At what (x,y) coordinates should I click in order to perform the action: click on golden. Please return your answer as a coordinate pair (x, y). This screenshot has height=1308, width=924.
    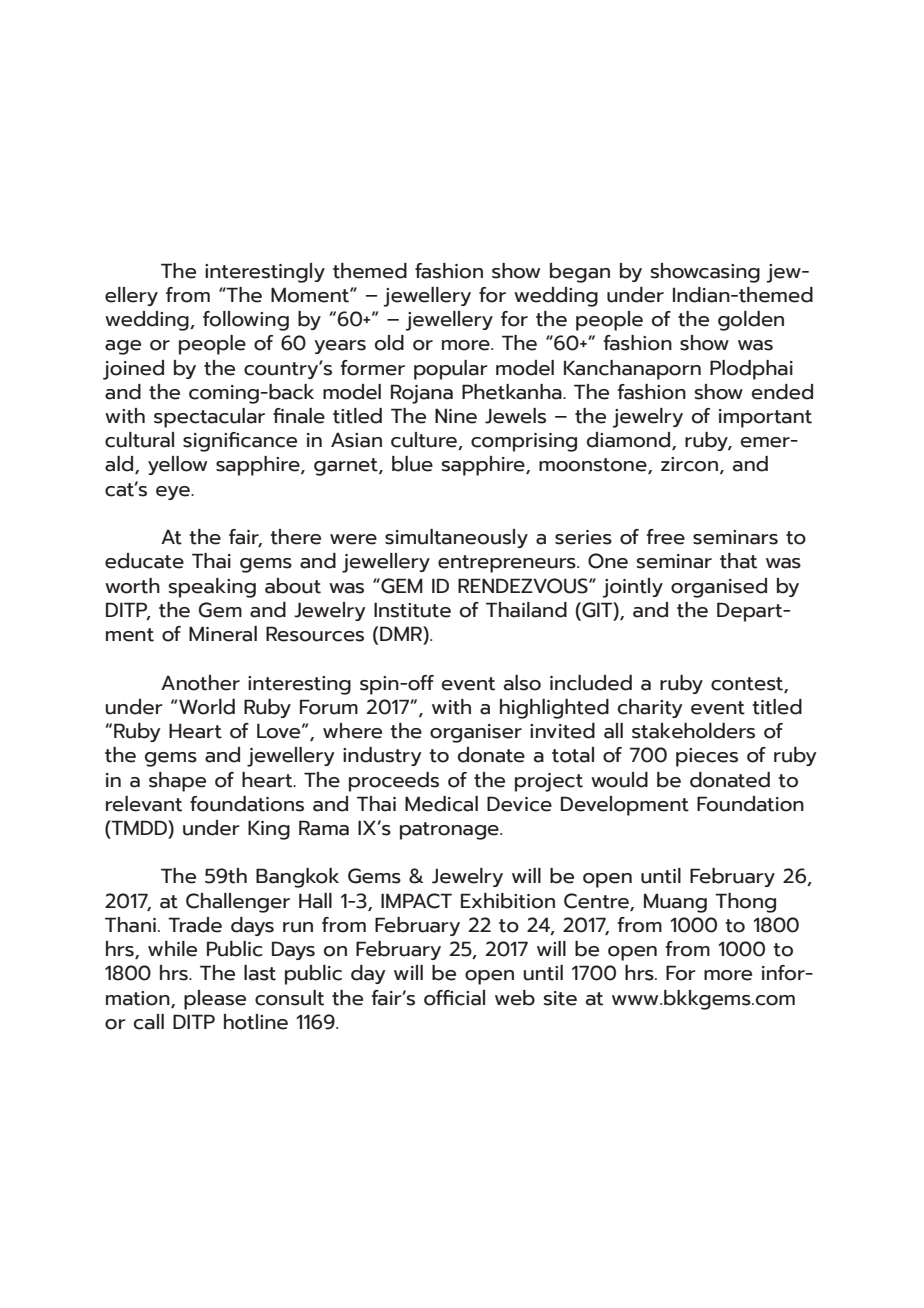
    Looking at the image, I should click on (751, 321).
